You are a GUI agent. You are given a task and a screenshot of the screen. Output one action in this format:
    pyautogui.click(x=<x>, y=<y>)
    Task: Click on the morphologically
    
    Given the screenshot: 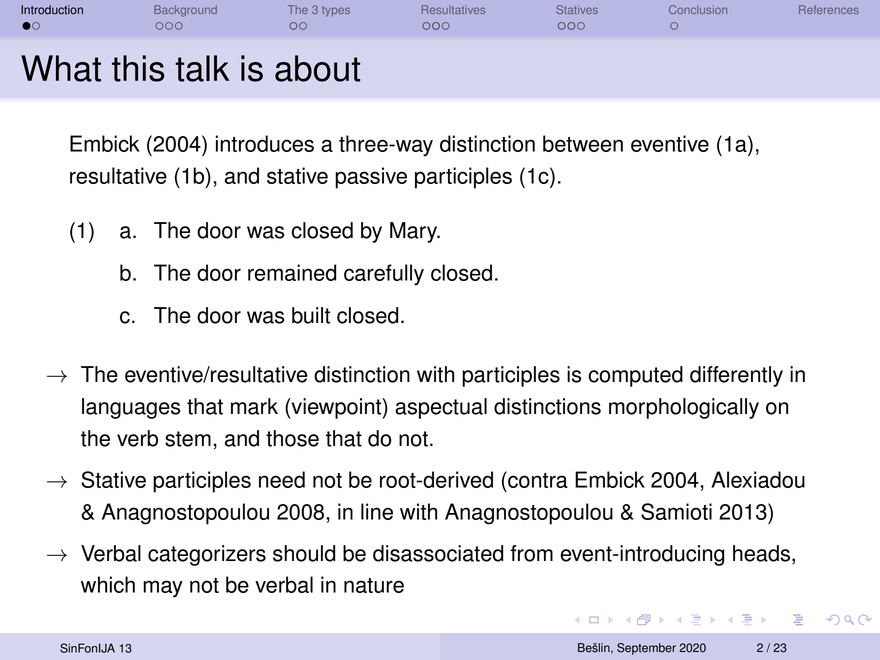 What is the action you would take?
    pyautogui.click(x=684, y=408)
